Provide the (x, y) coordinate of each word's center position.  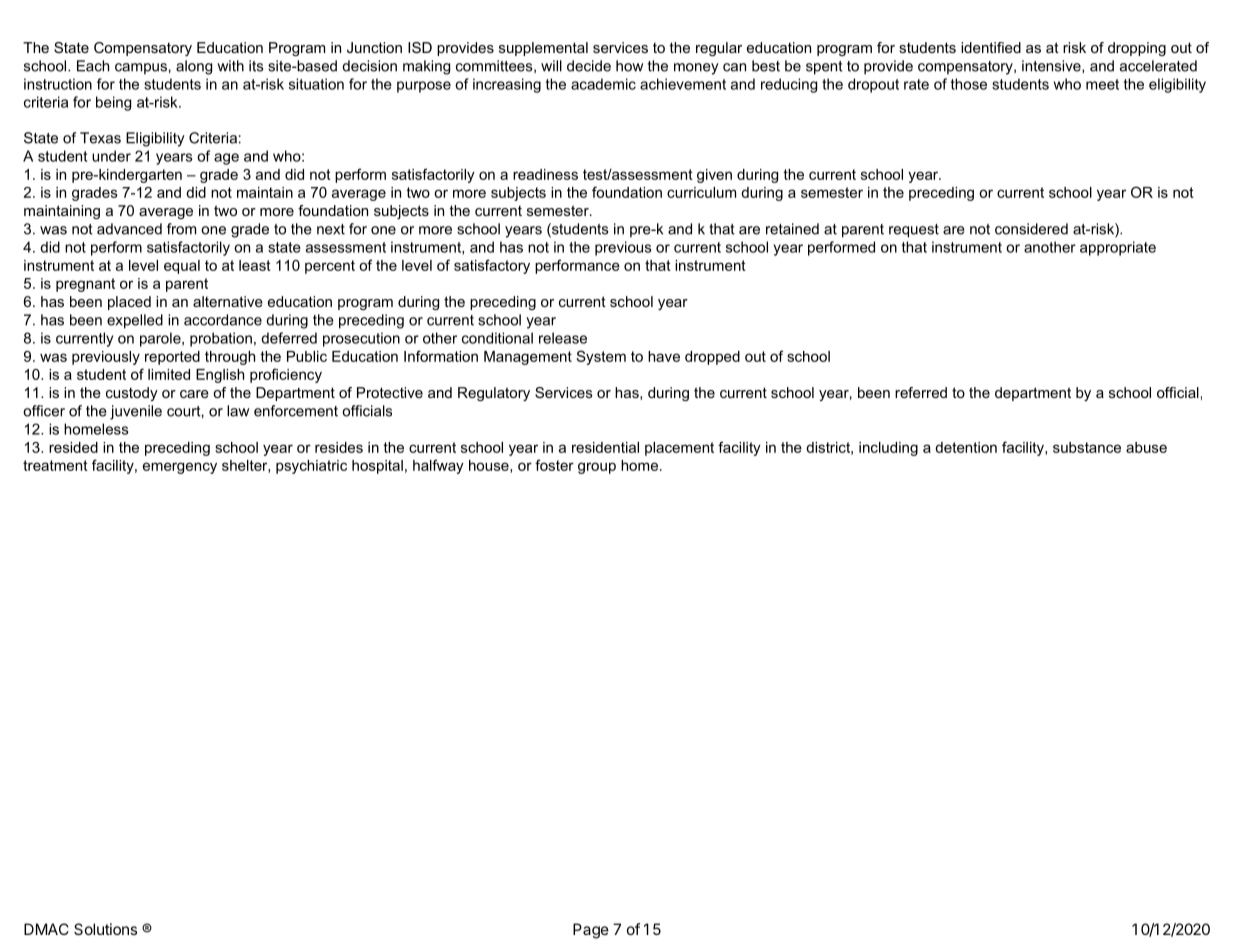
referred (921, 392)
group (597, 468)
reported (172, 358)
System (601, 357)
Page (591, 931)
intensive (1052, 66)
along (194, 67)
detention (966, 447)
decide (589, 66)
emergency (180, 468)
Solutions (105, 929)
